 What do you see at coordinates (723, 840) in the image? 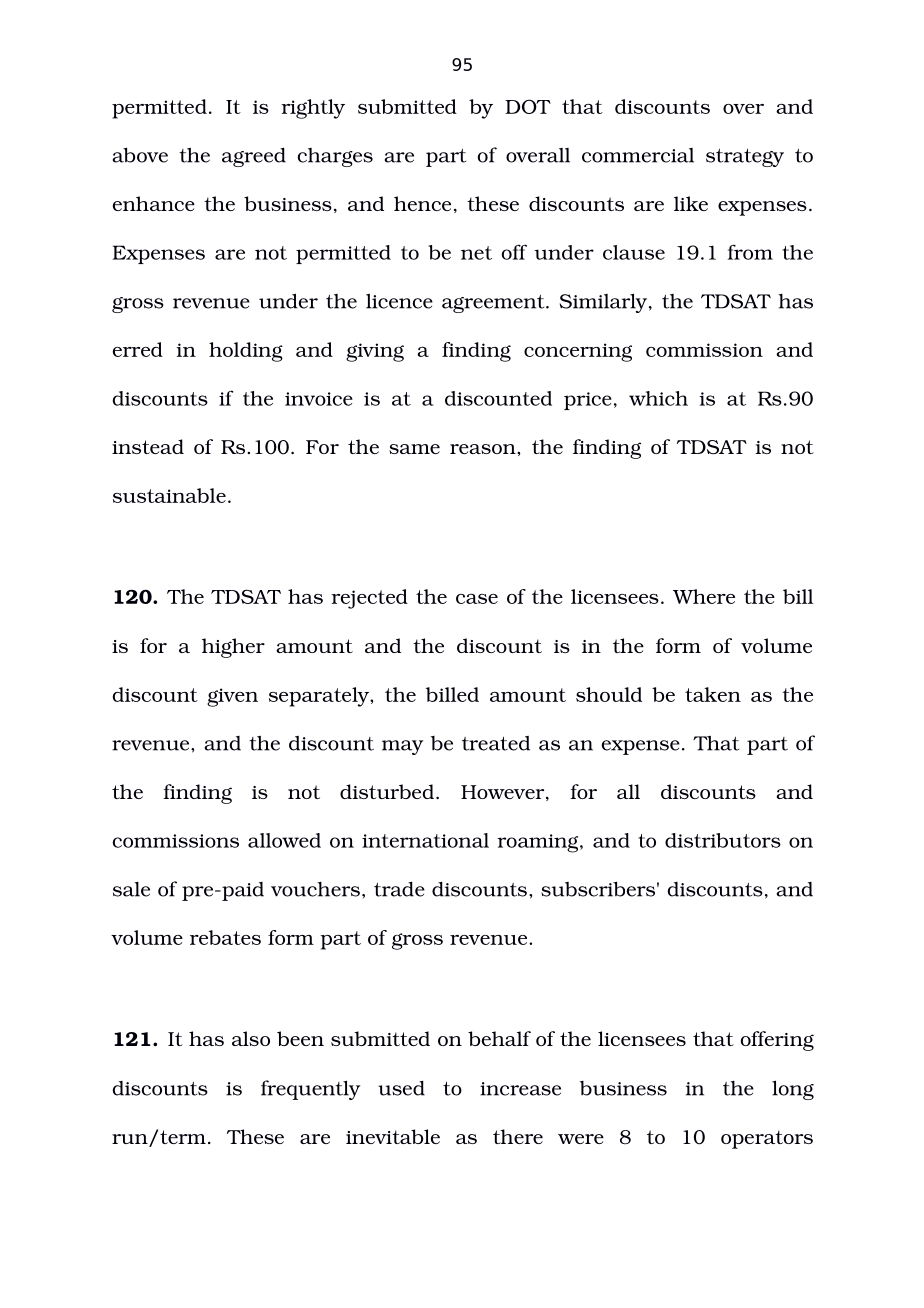
I see `distributors` at bounding box center [723, 840].
